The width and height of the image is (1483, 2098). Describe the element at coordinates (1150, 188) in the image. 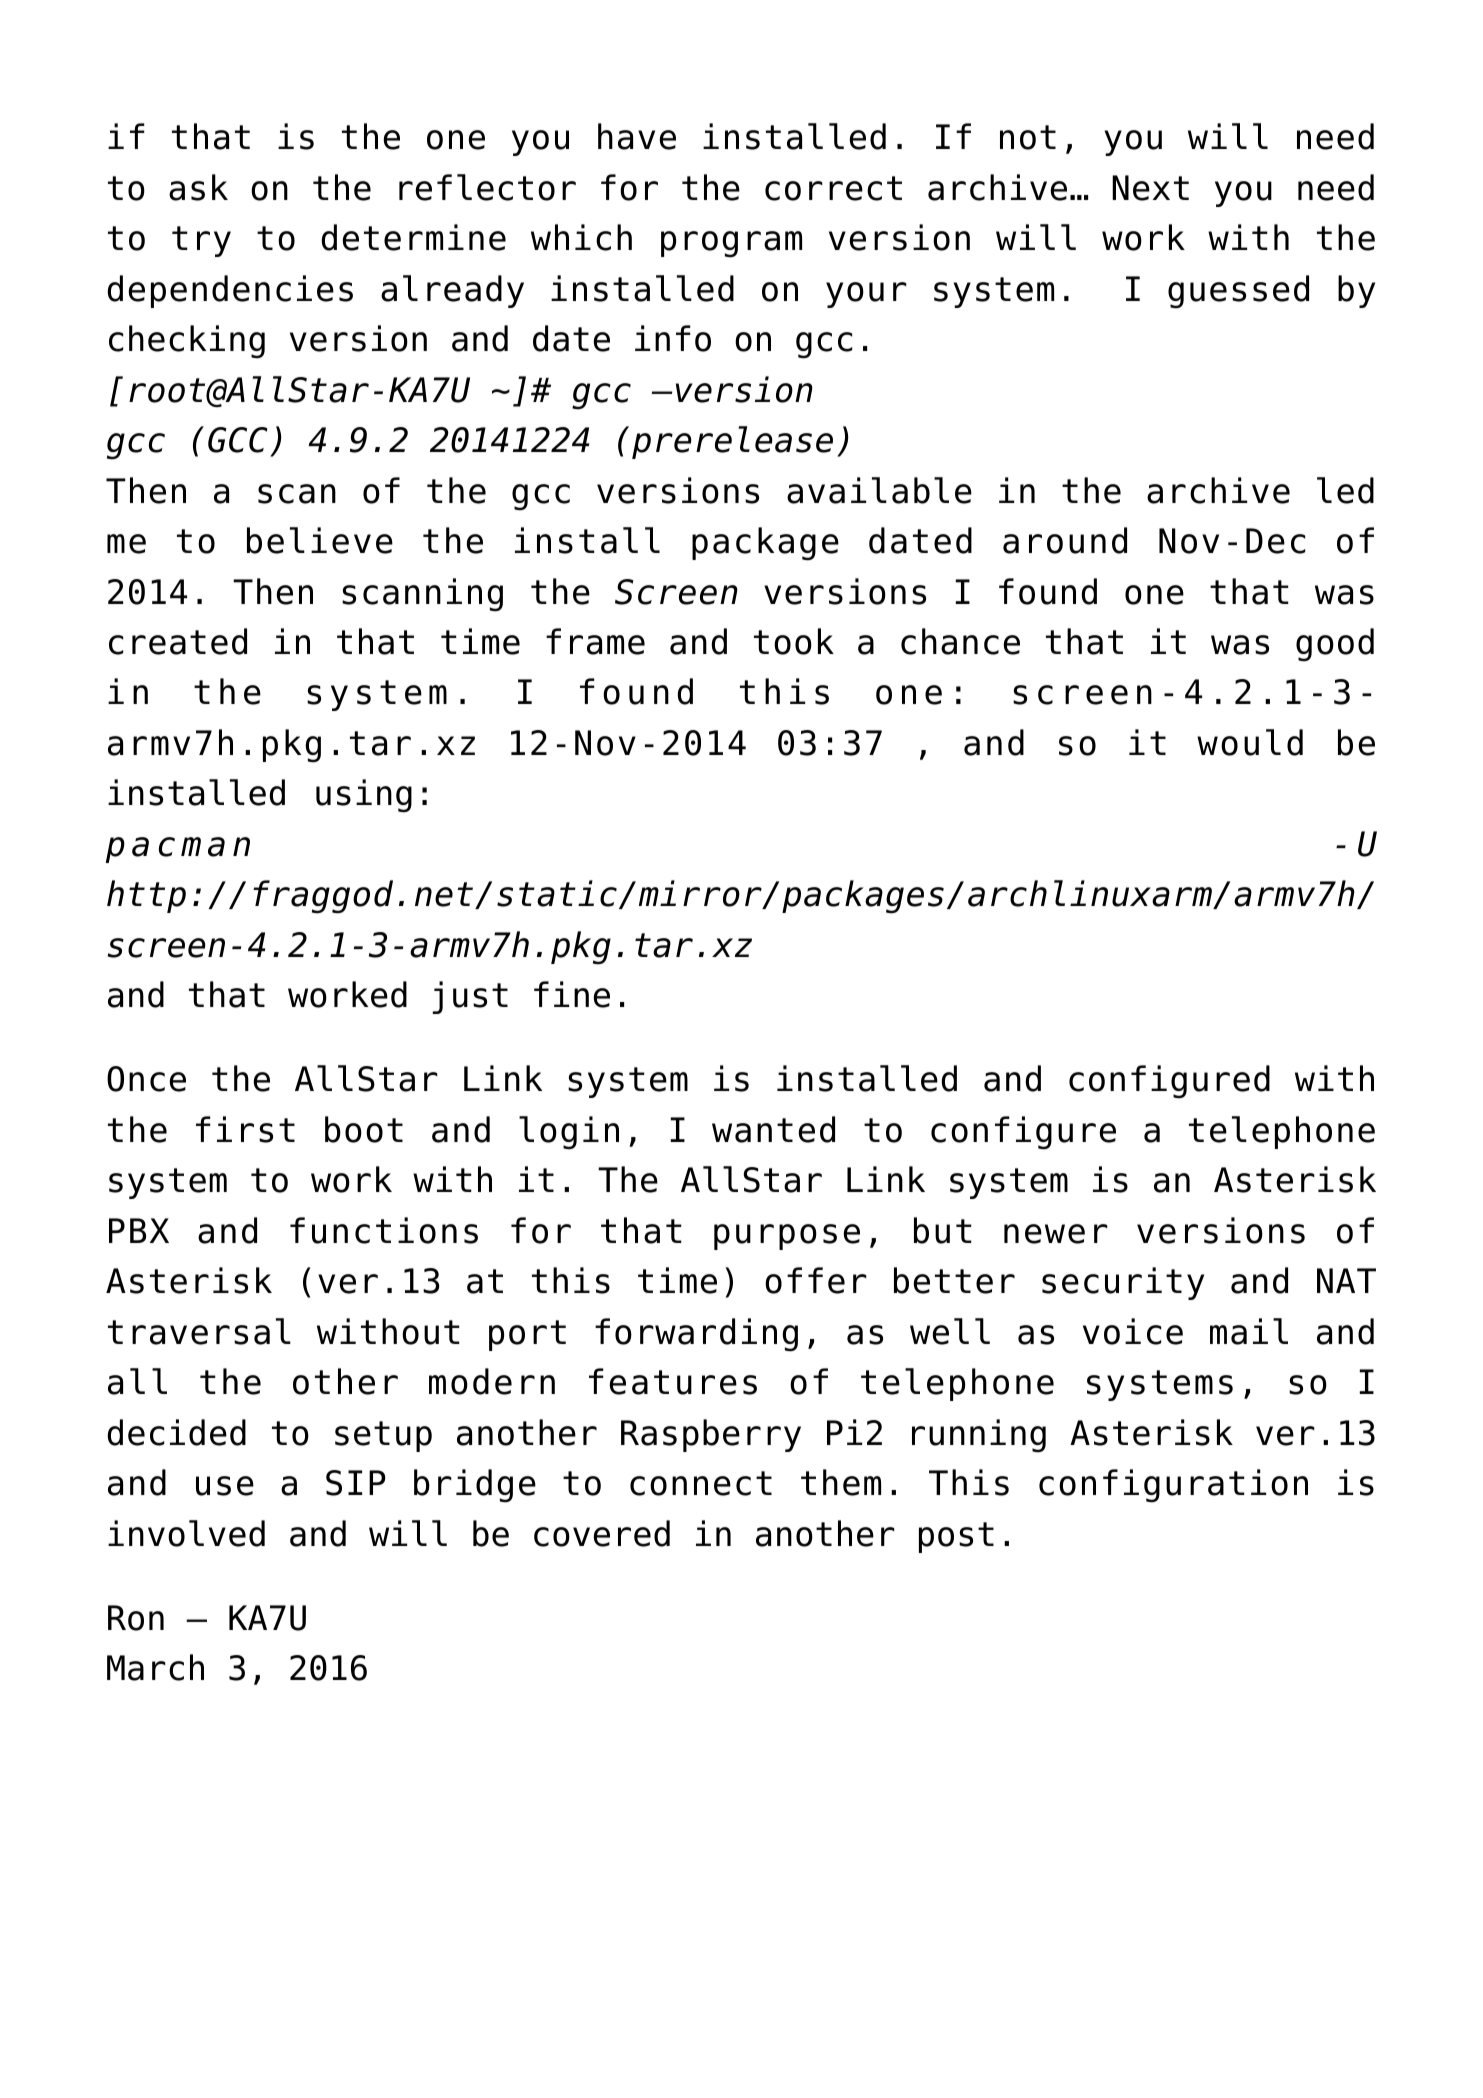

I see `Next` at that location.
